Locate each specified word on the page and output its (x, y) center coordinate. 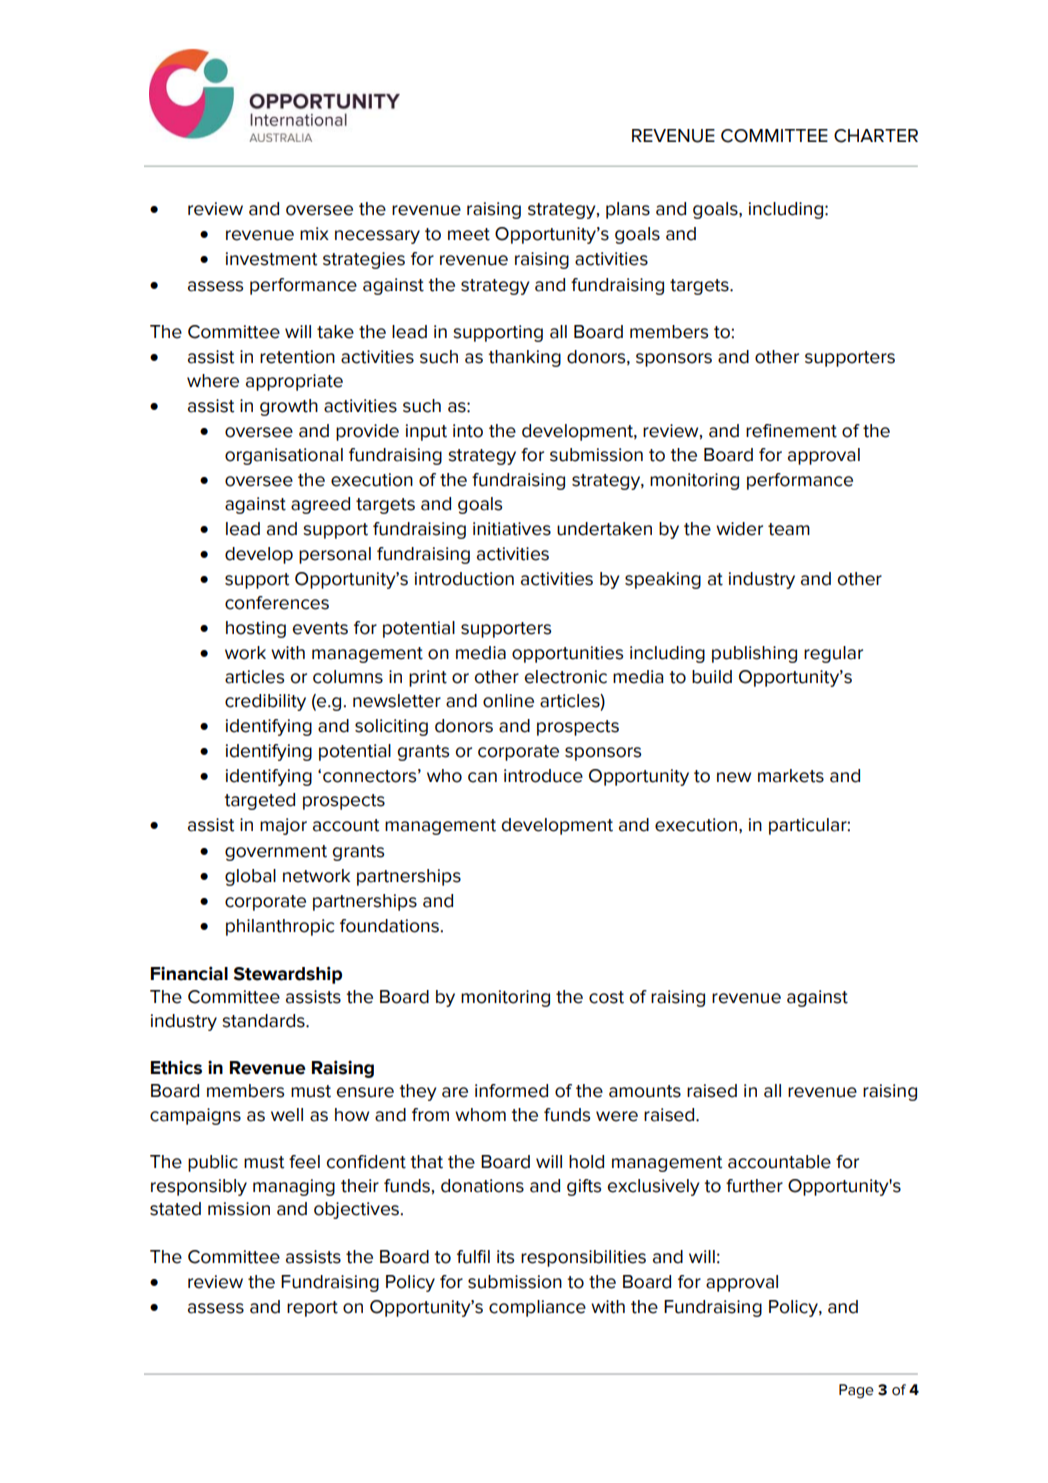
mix (314, 233)
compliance (537, 1308)
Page (856, 1391)
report (312, 1309)
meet (469, 234)
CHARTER (876, 136)
